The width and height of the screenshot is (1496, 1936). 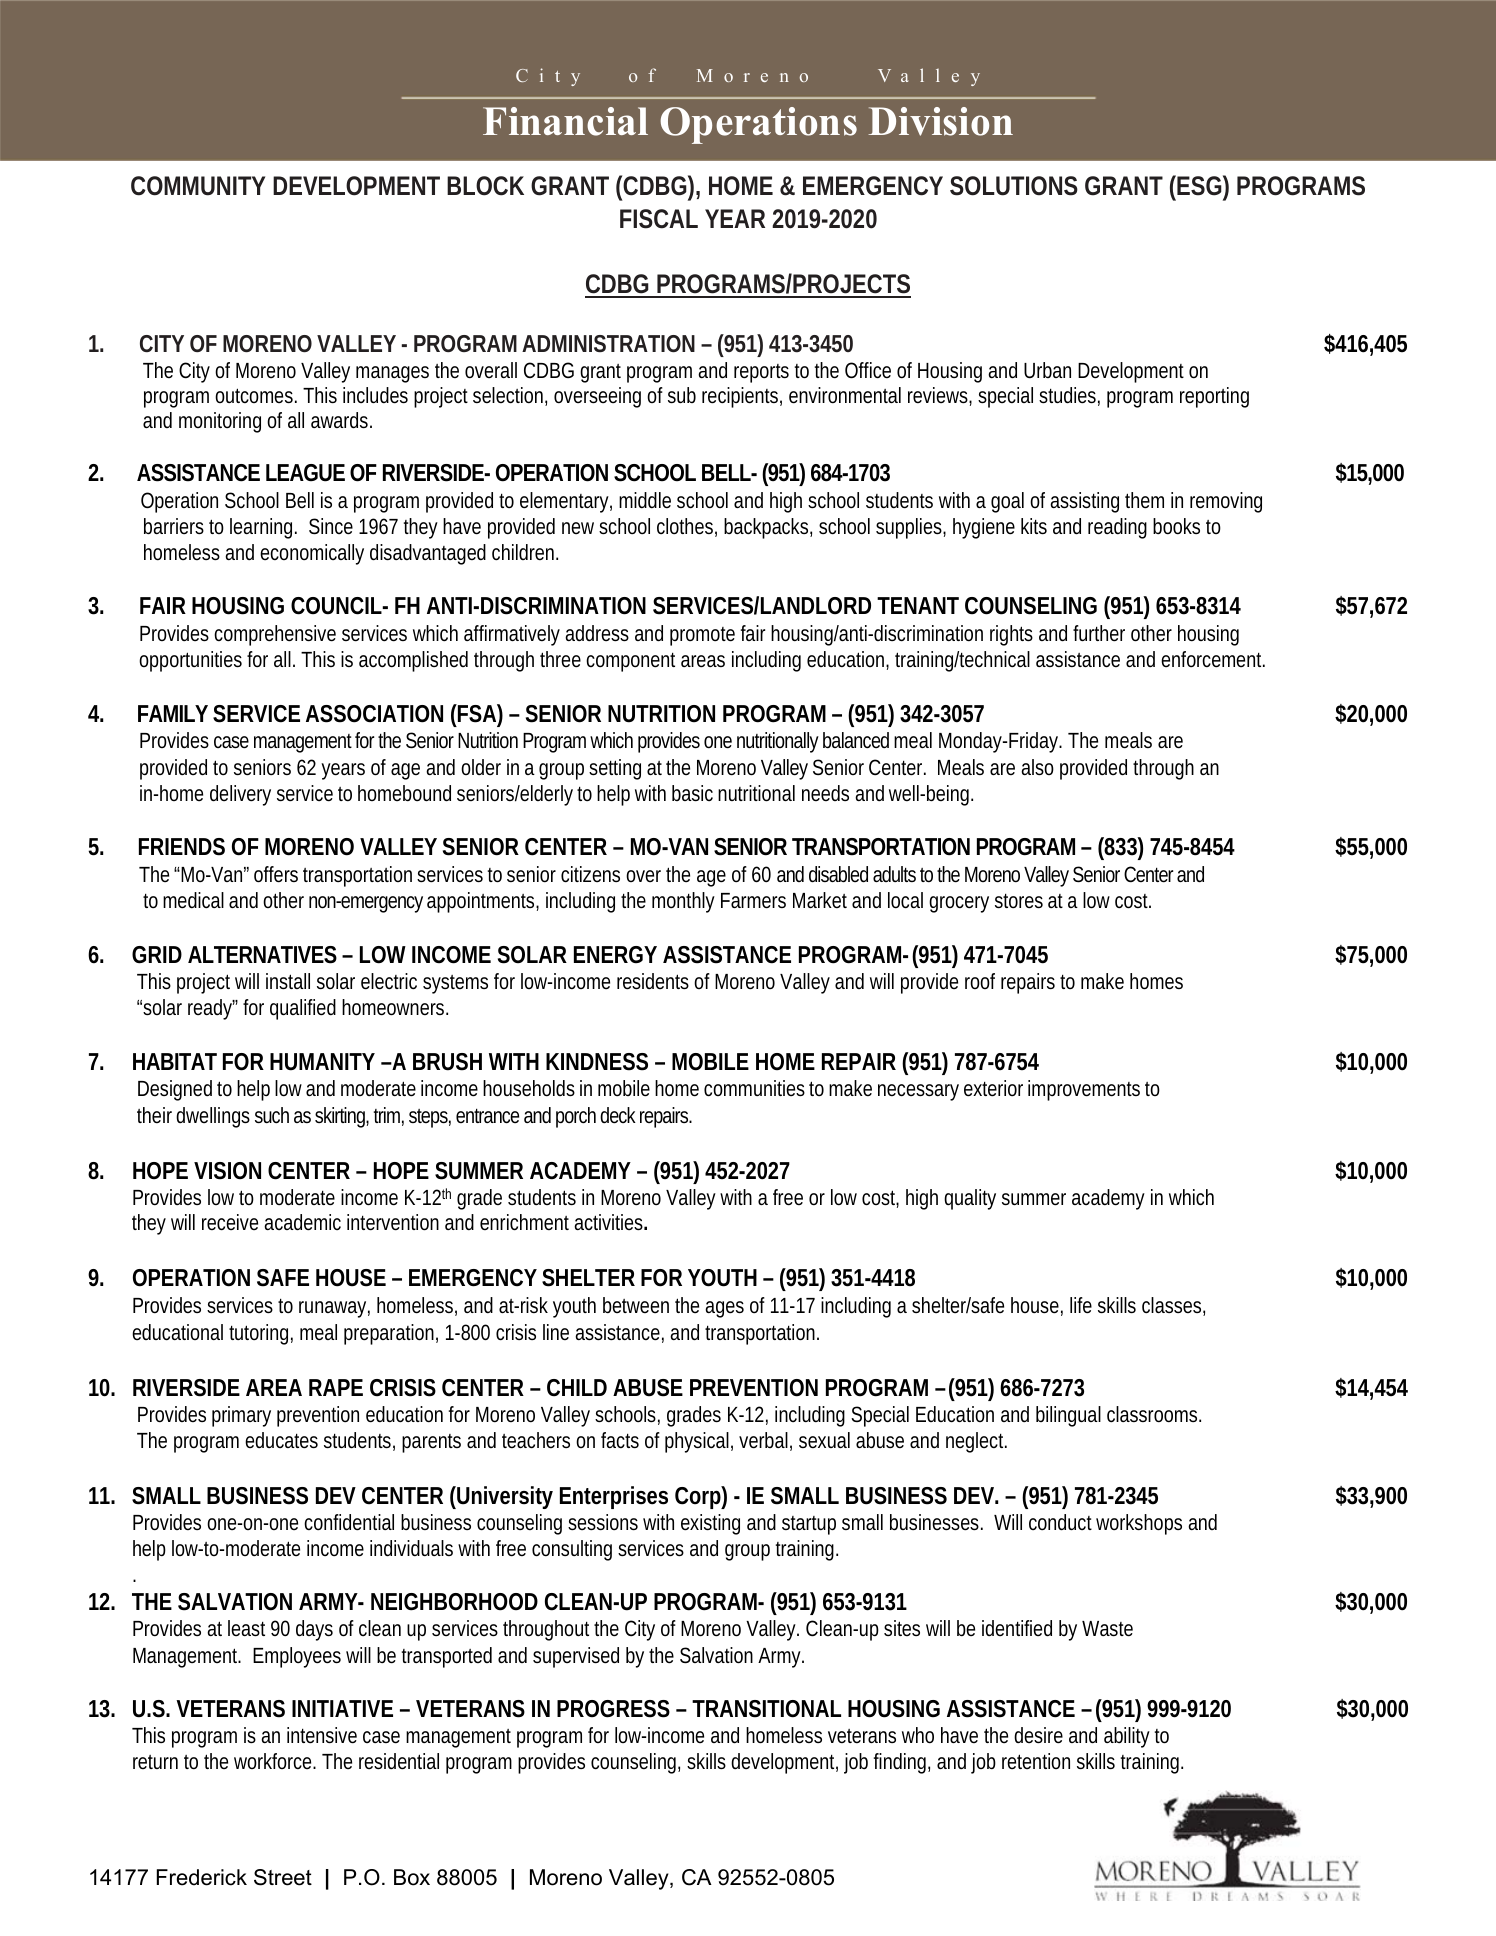 I want to click on retention, so click(x=1036, y=1761).
